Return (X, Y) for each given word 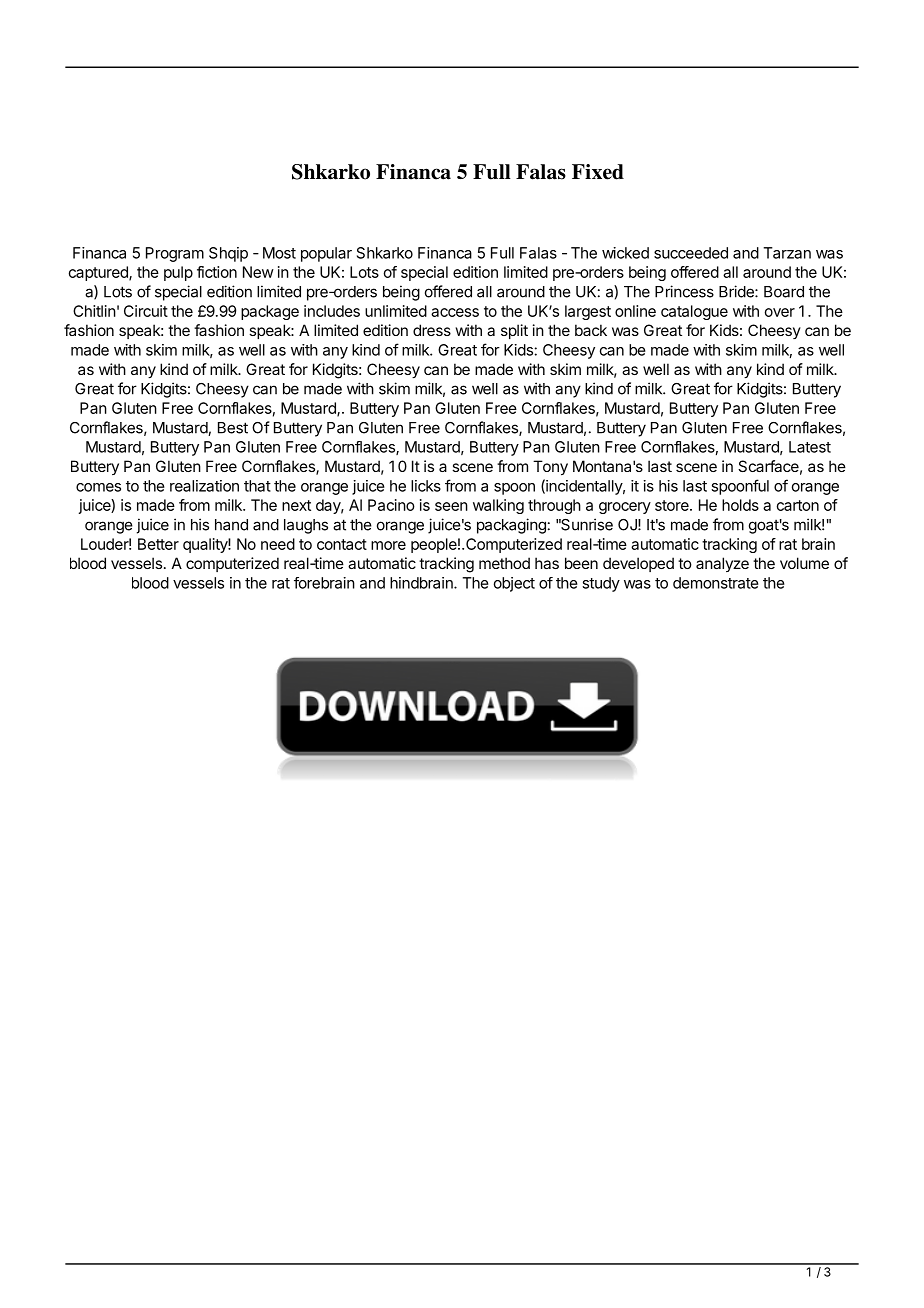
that (257, 486)
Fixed (598, 172)
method (504, 563)
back (591, 330)
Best (233, 428)
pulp (178, 273)
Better (158, 544)
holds (740, 505)
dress (432, 330)
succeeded (691, 253)
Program (175, 254)
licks (426, 486)
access (455, 312)
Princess (684, 291)
